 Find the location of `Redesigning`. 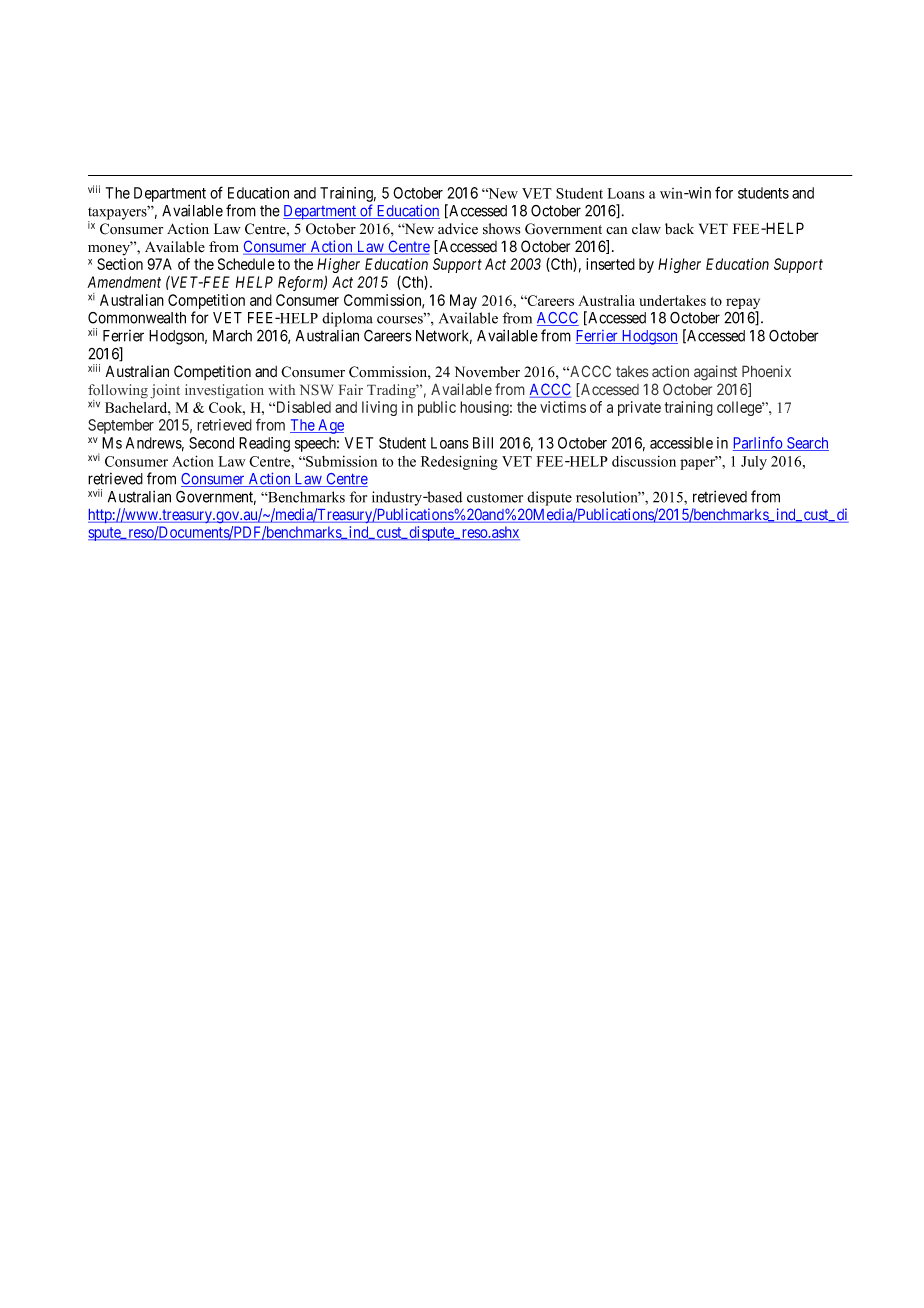

Redesigning is located at coordinates (459, 462).
